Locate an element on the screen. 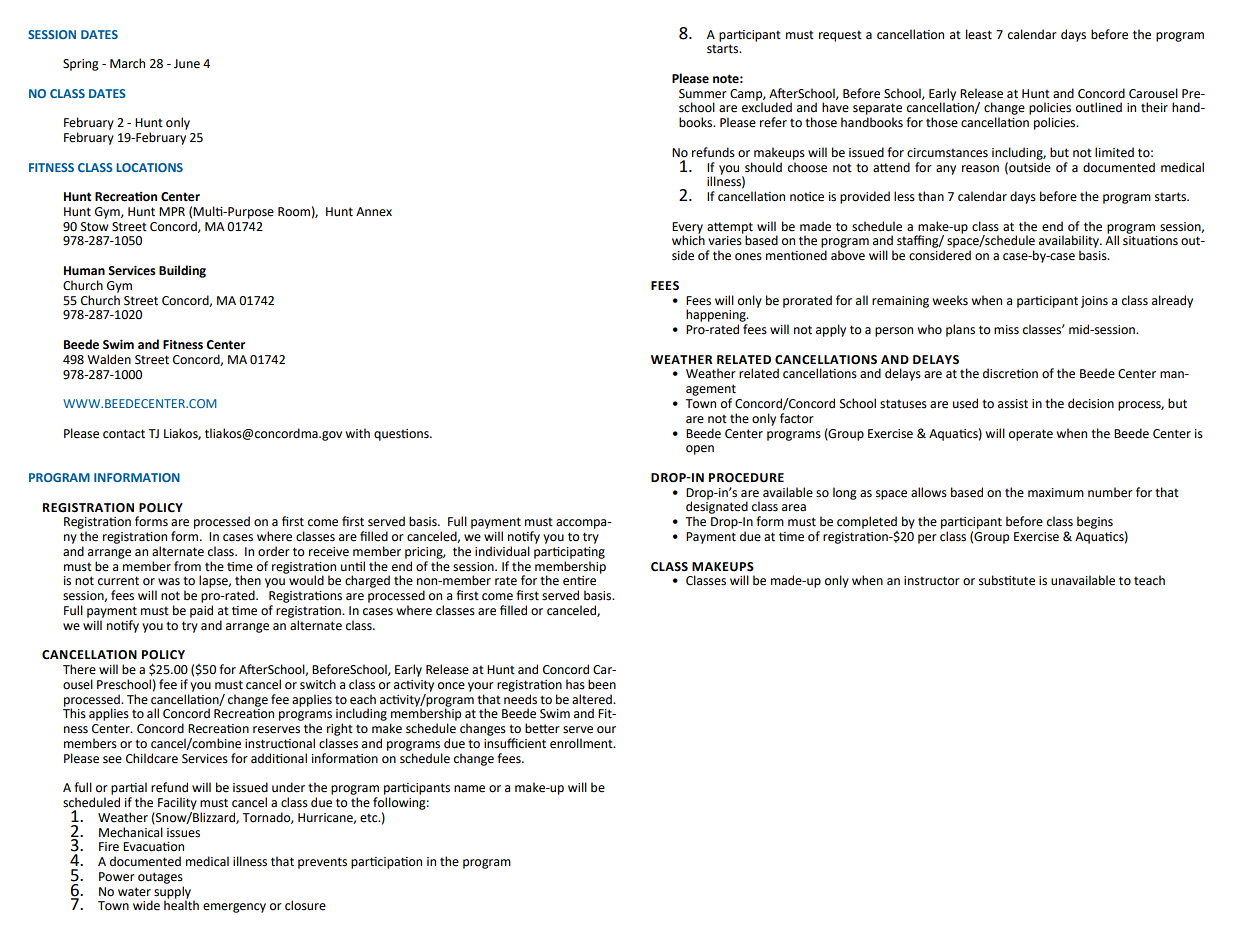 The width and height of the screenshot is (1233, 952). which is located at coordinates (688, 239).
